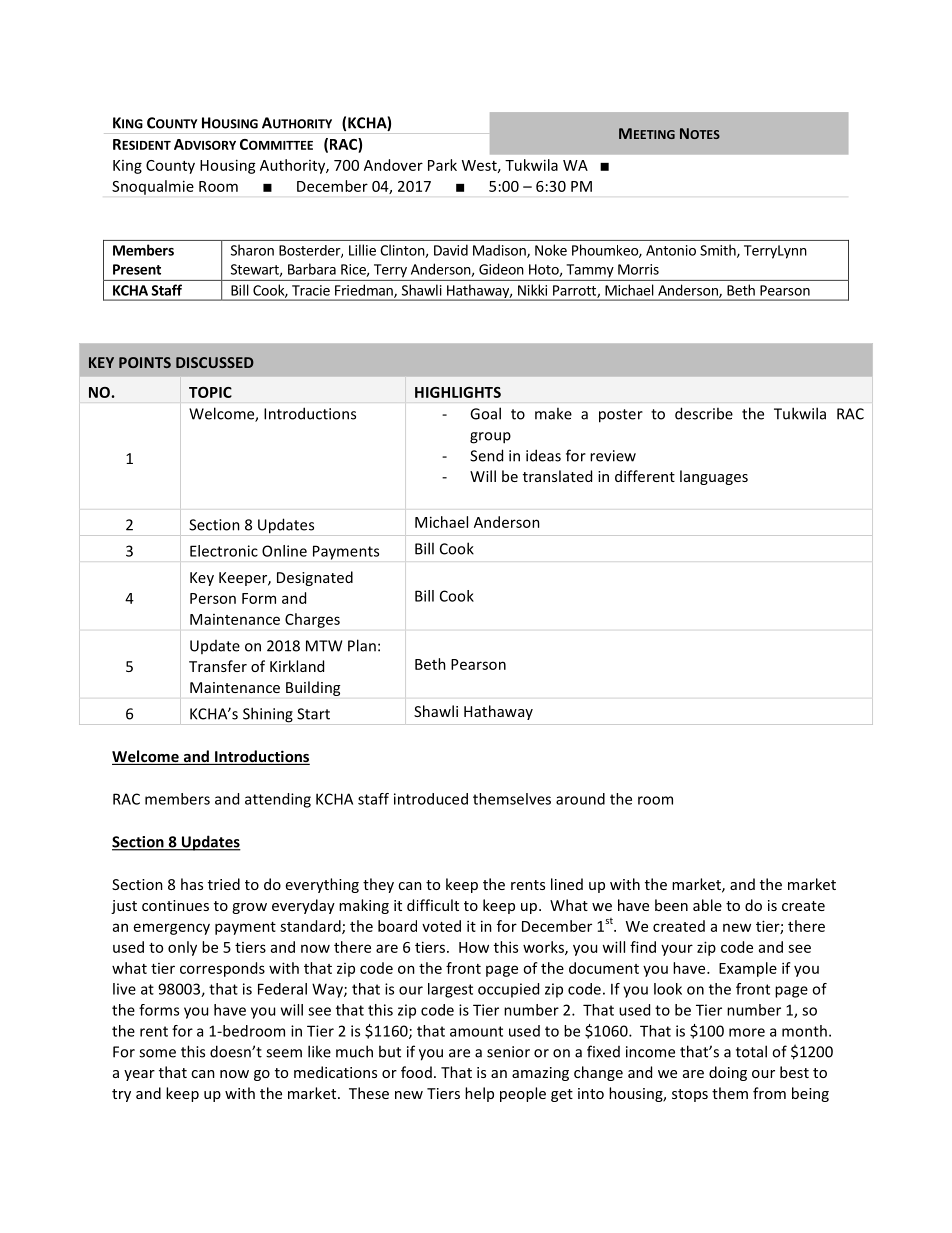 The width and height of the screenshot is (952, 1233). What do you see at coordinates (714, 477) in the screenshot?
I see `languages` at bounding box center [714, 477].
